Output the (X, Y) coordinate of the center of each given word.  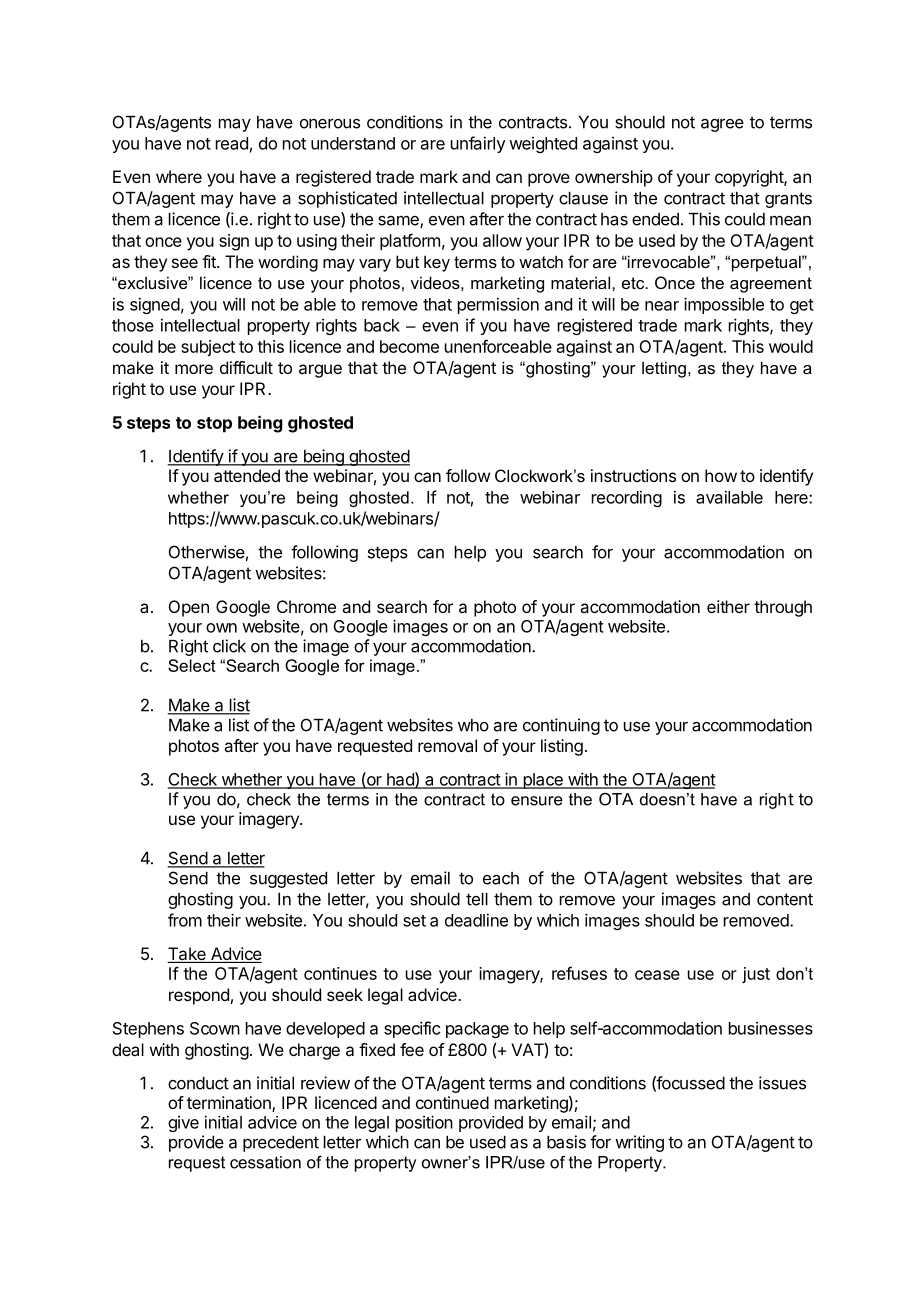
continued (452, 1102)
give (183, 1124)
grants (788, 200)
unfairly (478, 144)
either (728, 606)
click (229, 646)
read (232, 143)
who (473, 725)
